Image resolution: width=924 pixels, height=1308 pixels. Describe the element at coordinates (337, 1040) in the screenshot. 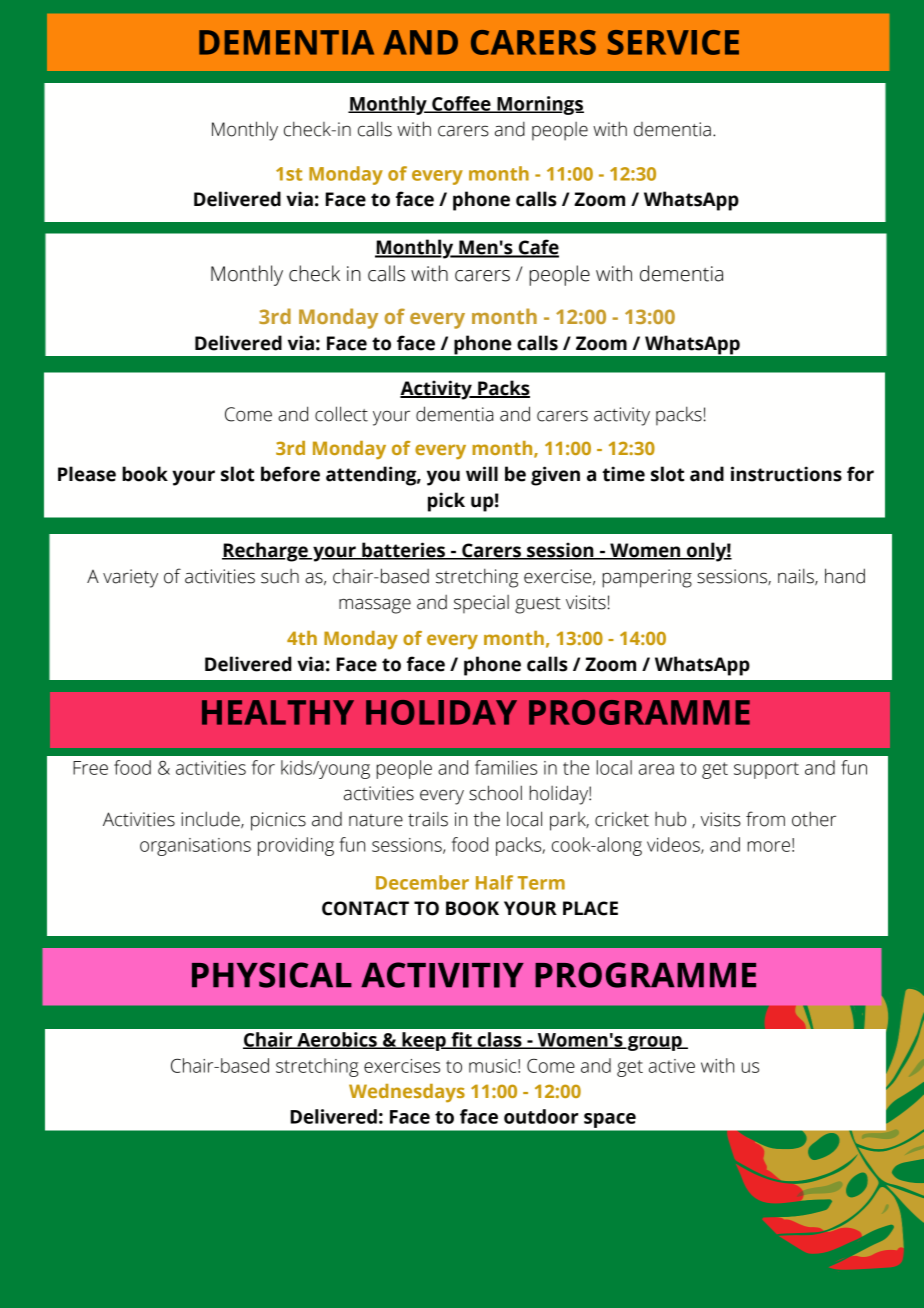

I see `Aerobics` at that location.
